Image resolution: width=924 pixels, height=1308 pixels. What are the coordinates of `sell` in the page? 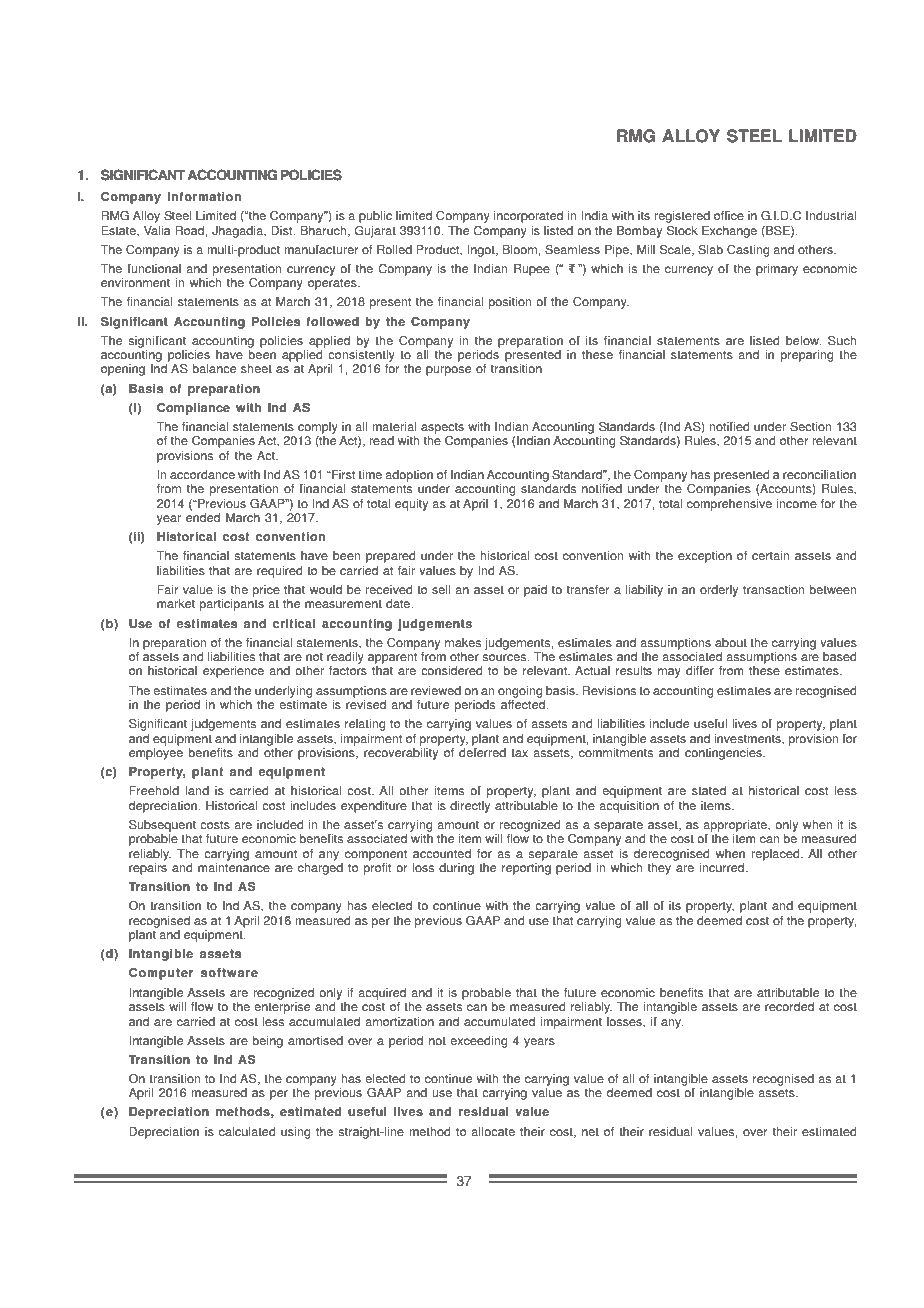 It's located at (441, 590).
